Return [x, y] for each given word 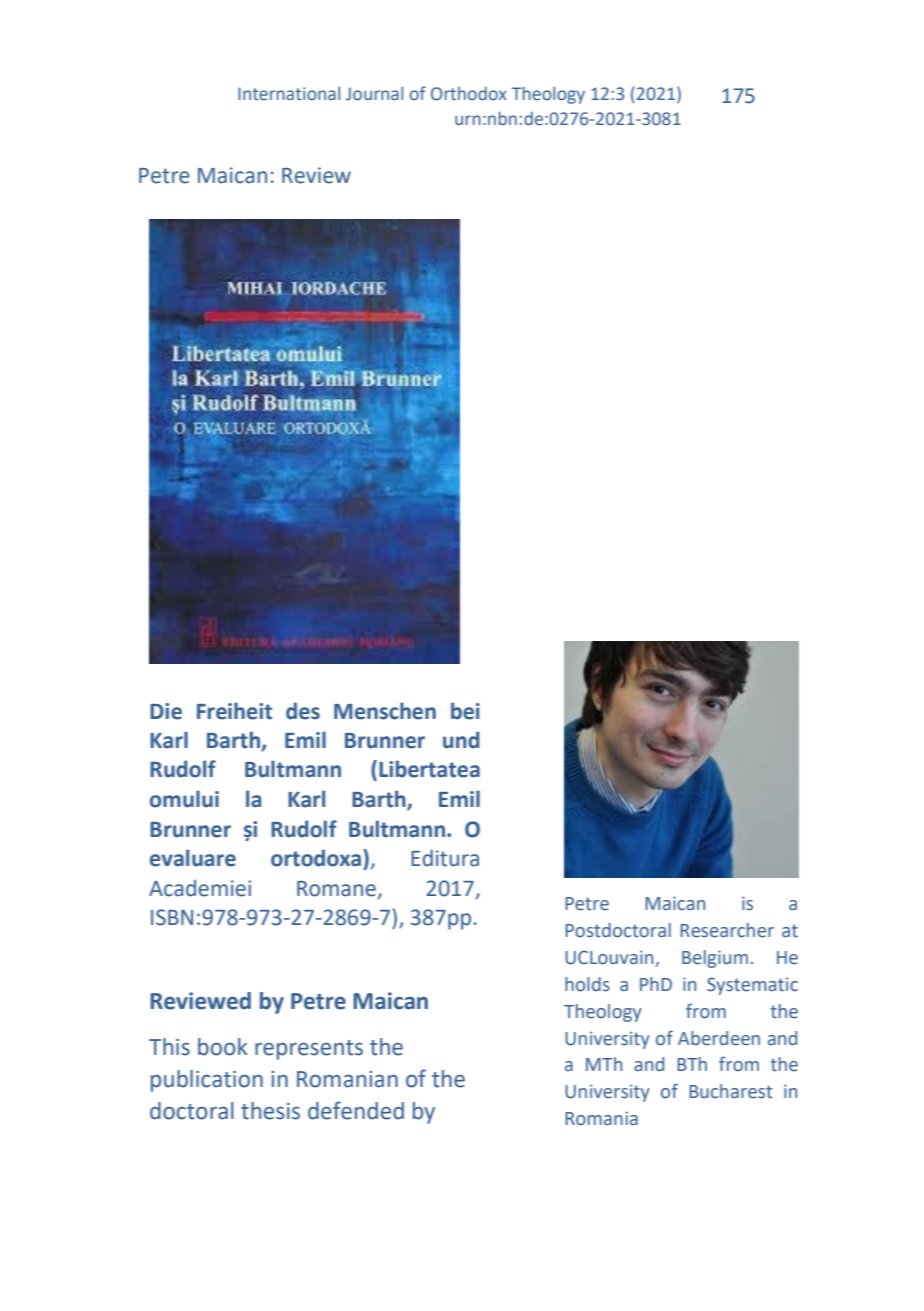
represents [309, 1050]
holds [587, 984]
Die [166, 711]
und [461, 740]
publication [207, 1081]
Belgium [715, 959]
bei [465, 711]
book [223, 1047]
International [289, 94]
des [303, 711]
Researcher [727, 930]
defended [356, 1110]
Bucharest [731, 1091]
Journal [374, 94]
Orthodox [469, 94]
